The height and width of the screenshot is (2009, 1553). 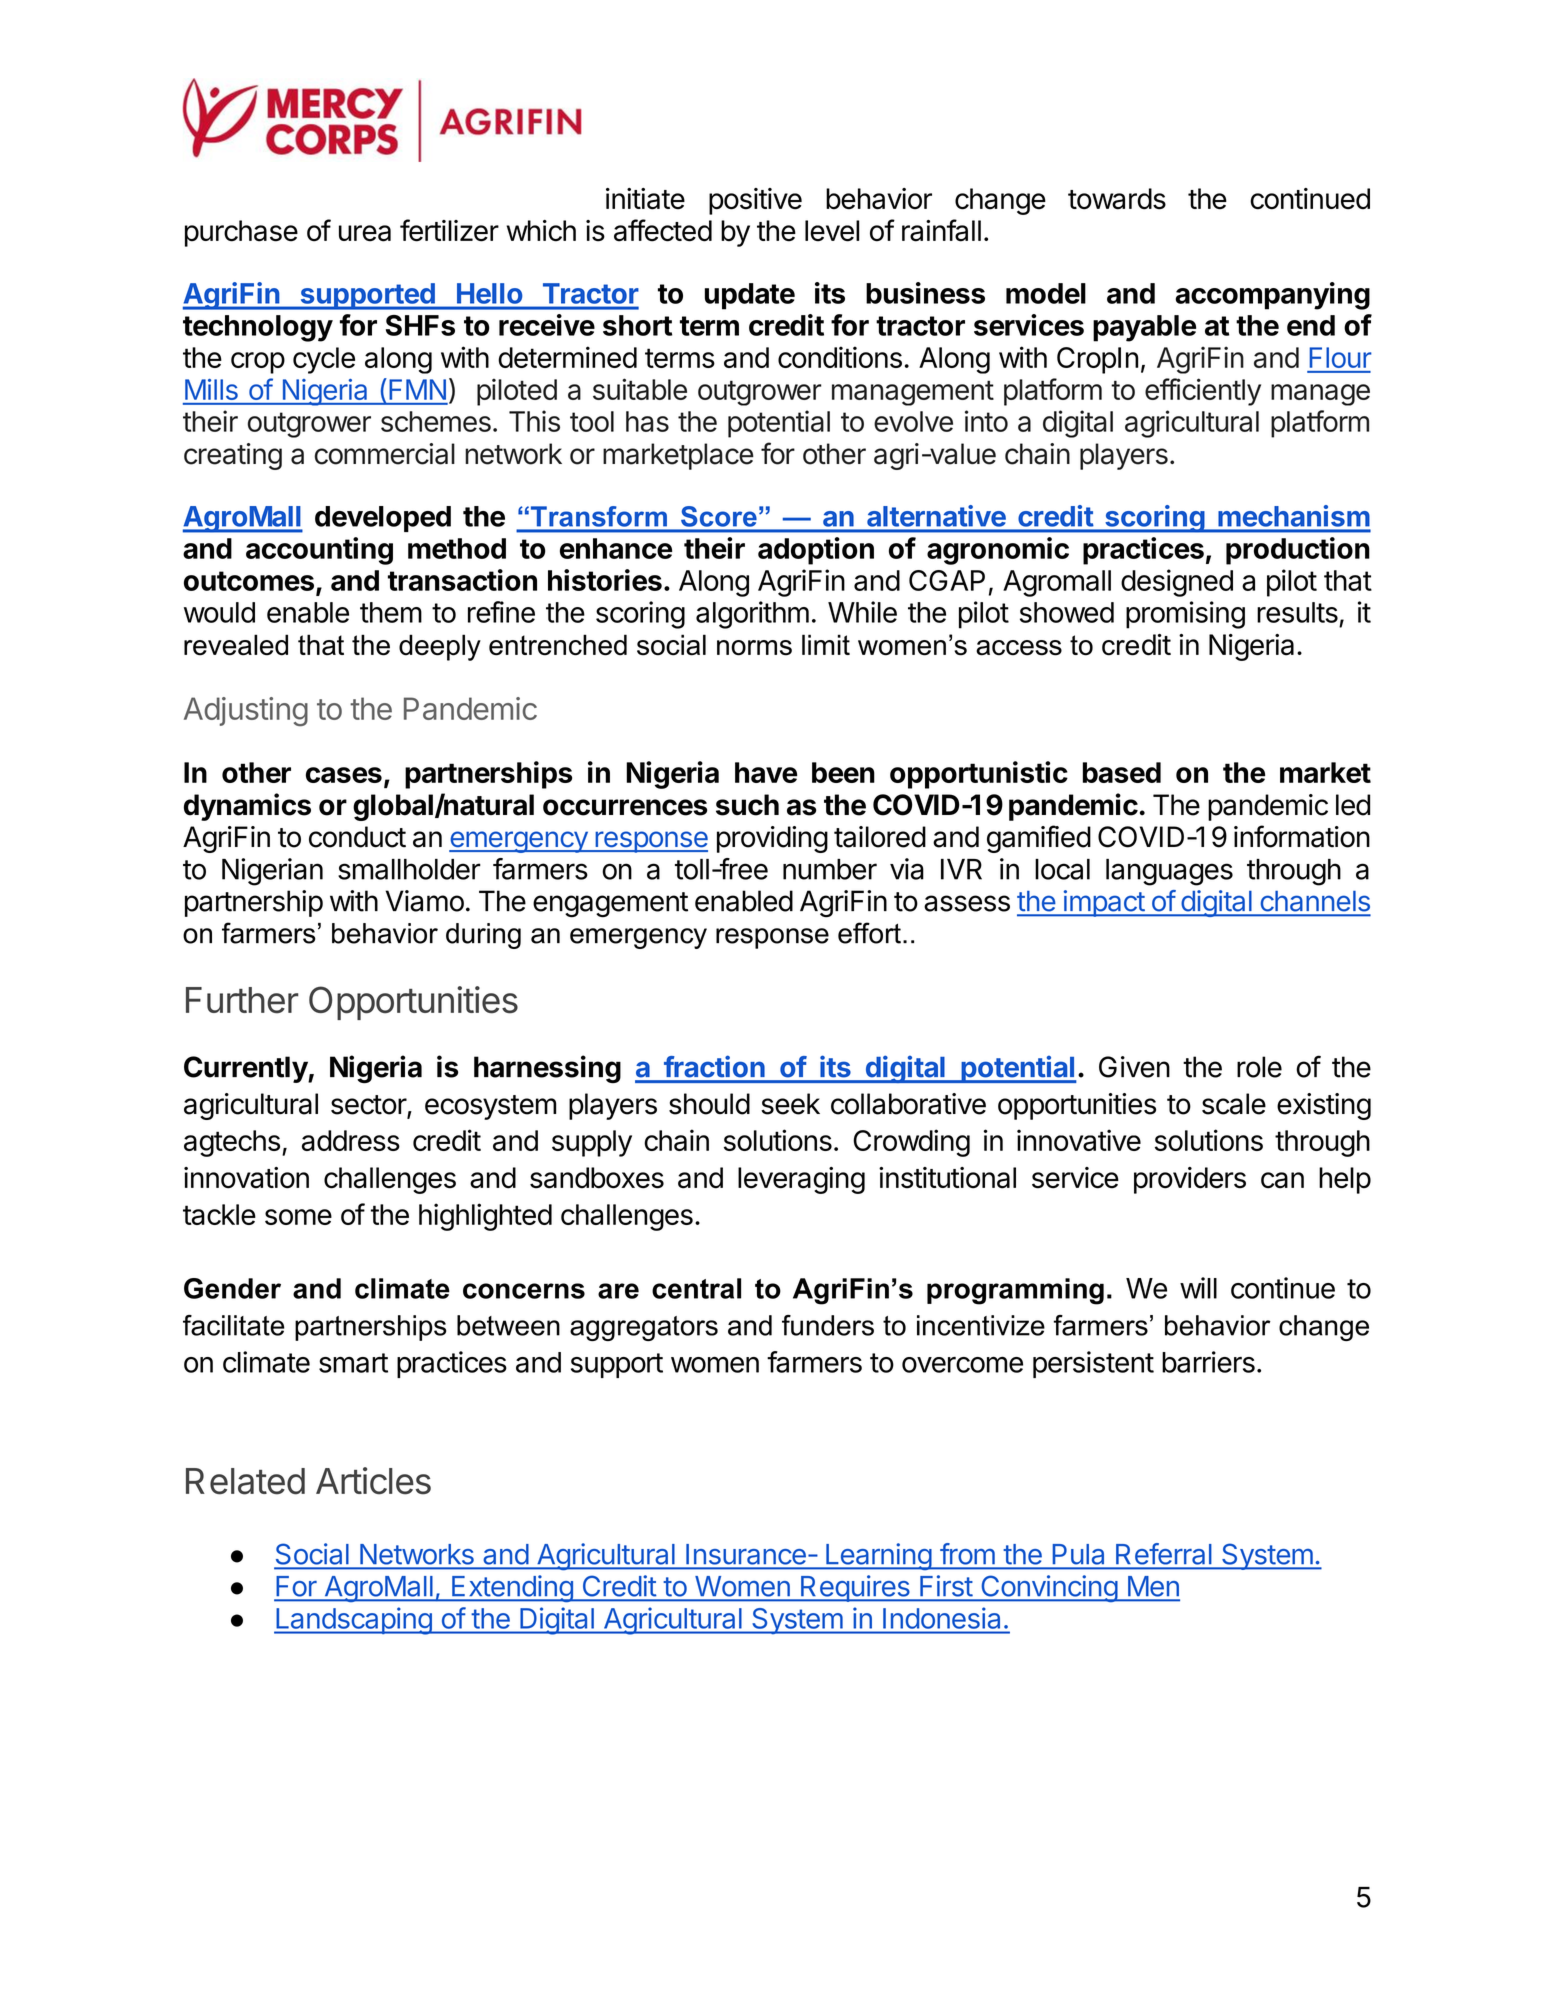 I want to click on level, so click(x=832, y=231).
